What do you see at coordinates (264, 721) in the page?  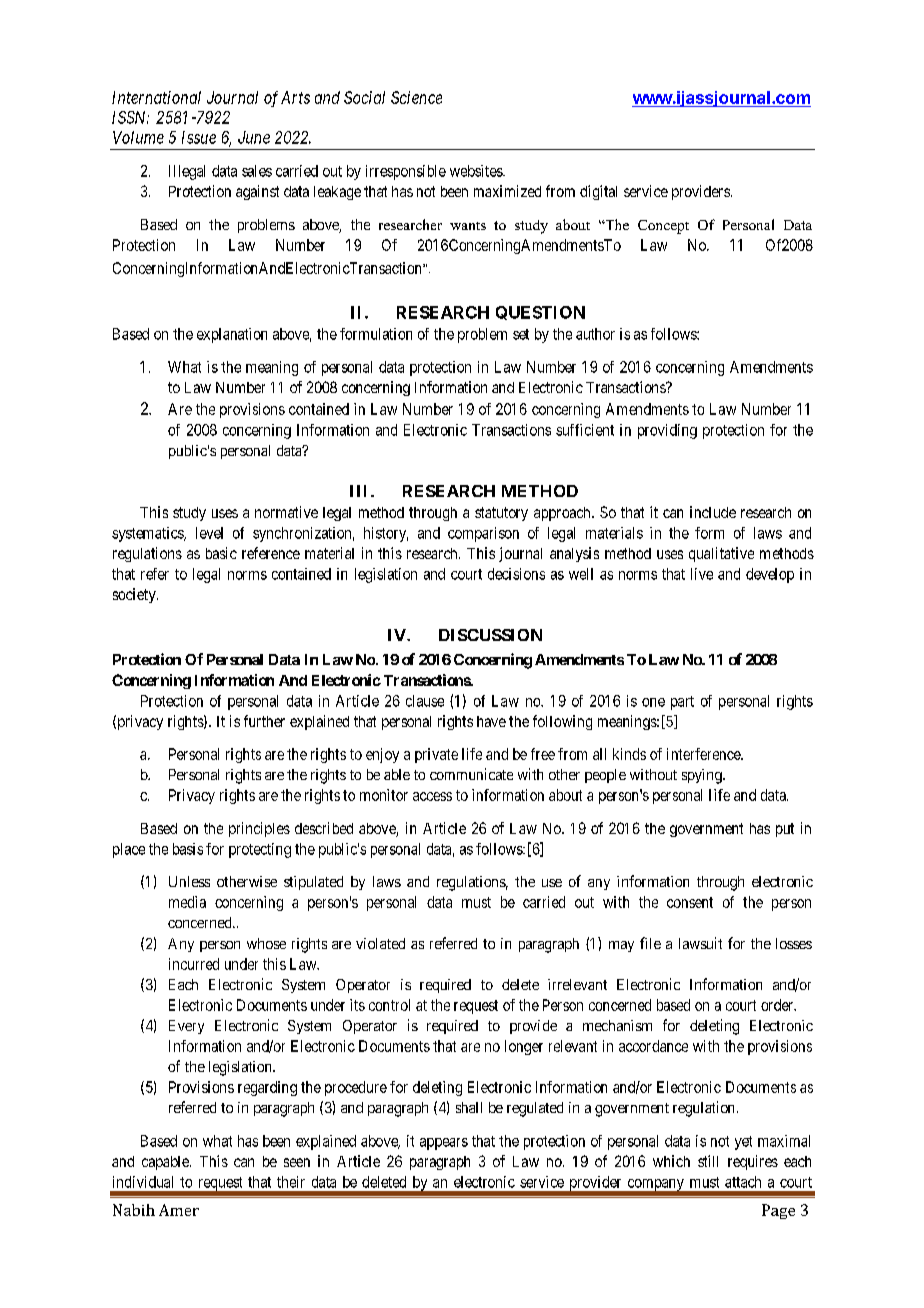 I see `further` at bounding box center [264, 721].
